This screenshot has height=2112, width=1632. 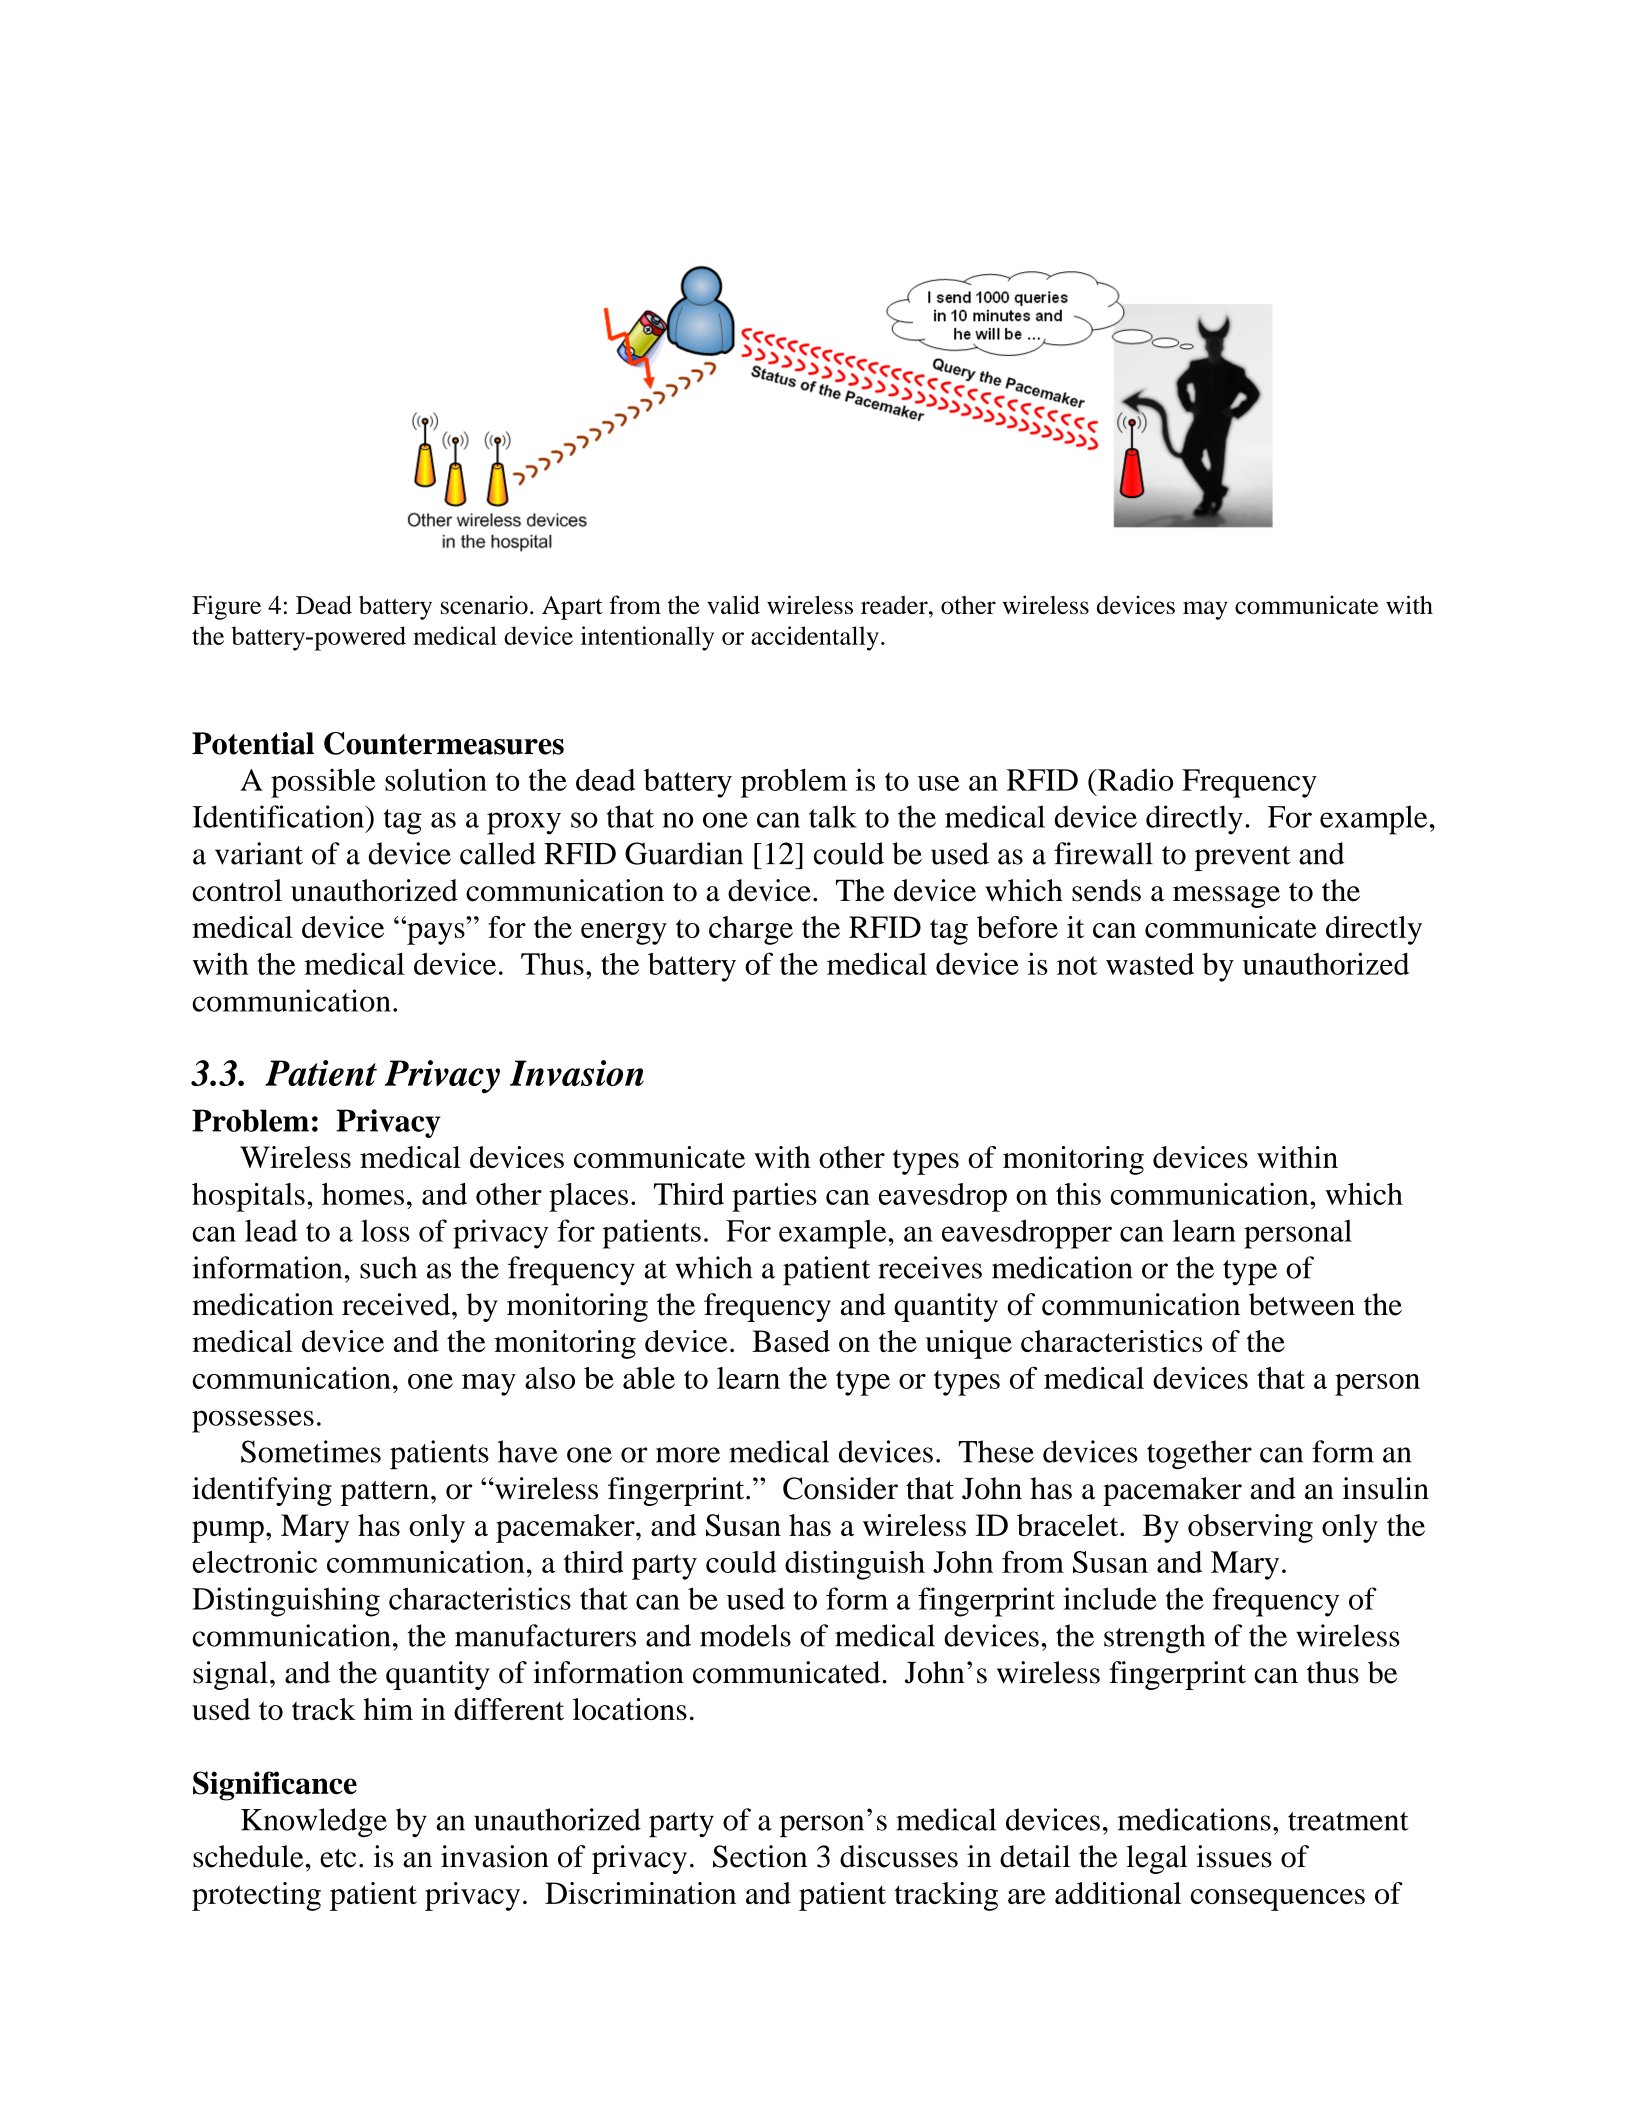 What do you see at coordinates (435, 933) in the screenshot?
I see `pays` at bounding box center [435, 933].
